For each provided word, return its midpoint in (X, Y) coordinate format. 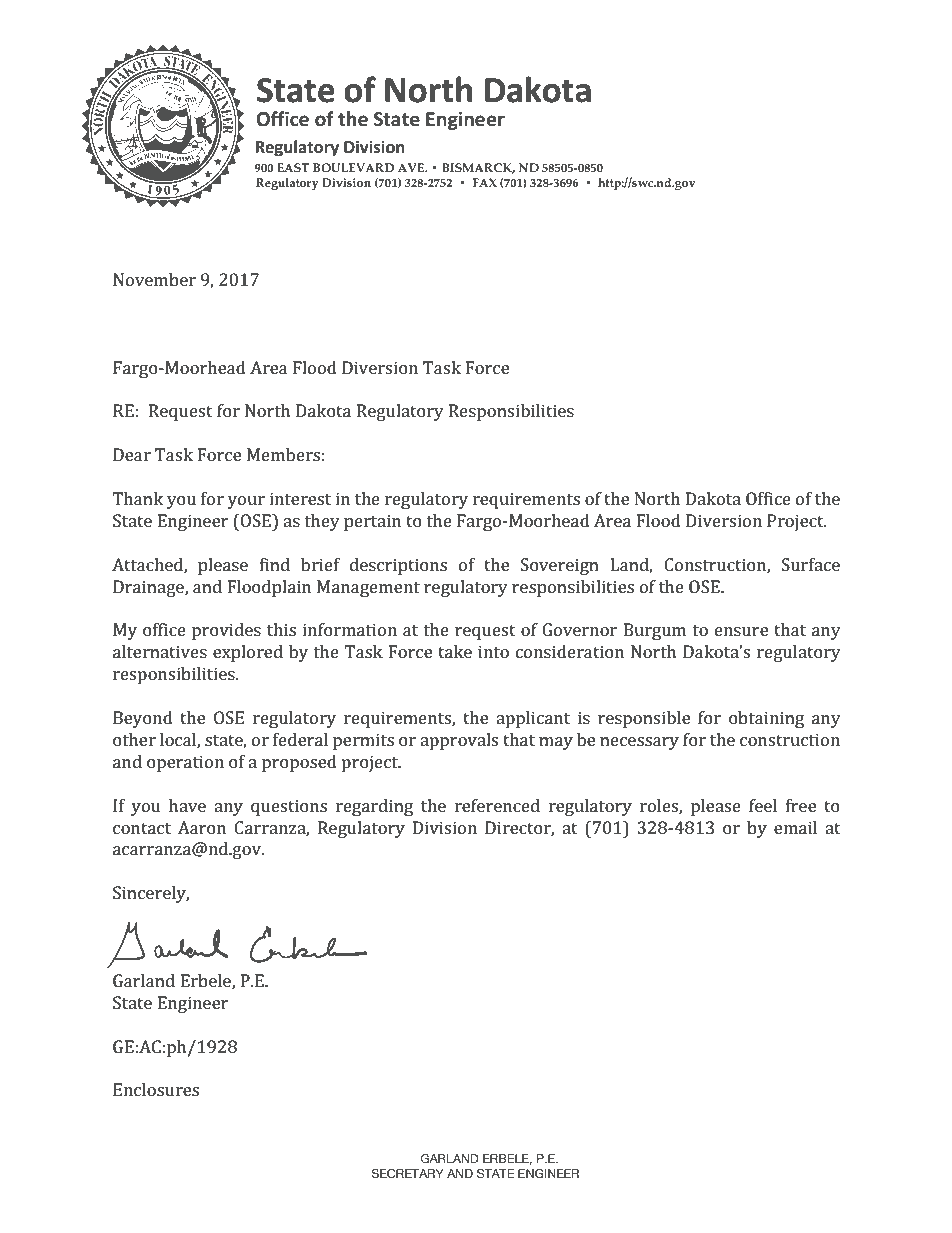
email (795, 827)
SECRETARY (407, 1173)
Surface (811, 564)
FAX (485, 182)
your (246, 502)
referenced (497, 805)
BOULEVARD (353, 167)
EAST (293, 167)
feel (763, 805)
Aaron (202, 827)
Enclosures (156, 1089)
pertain (372, 522)
